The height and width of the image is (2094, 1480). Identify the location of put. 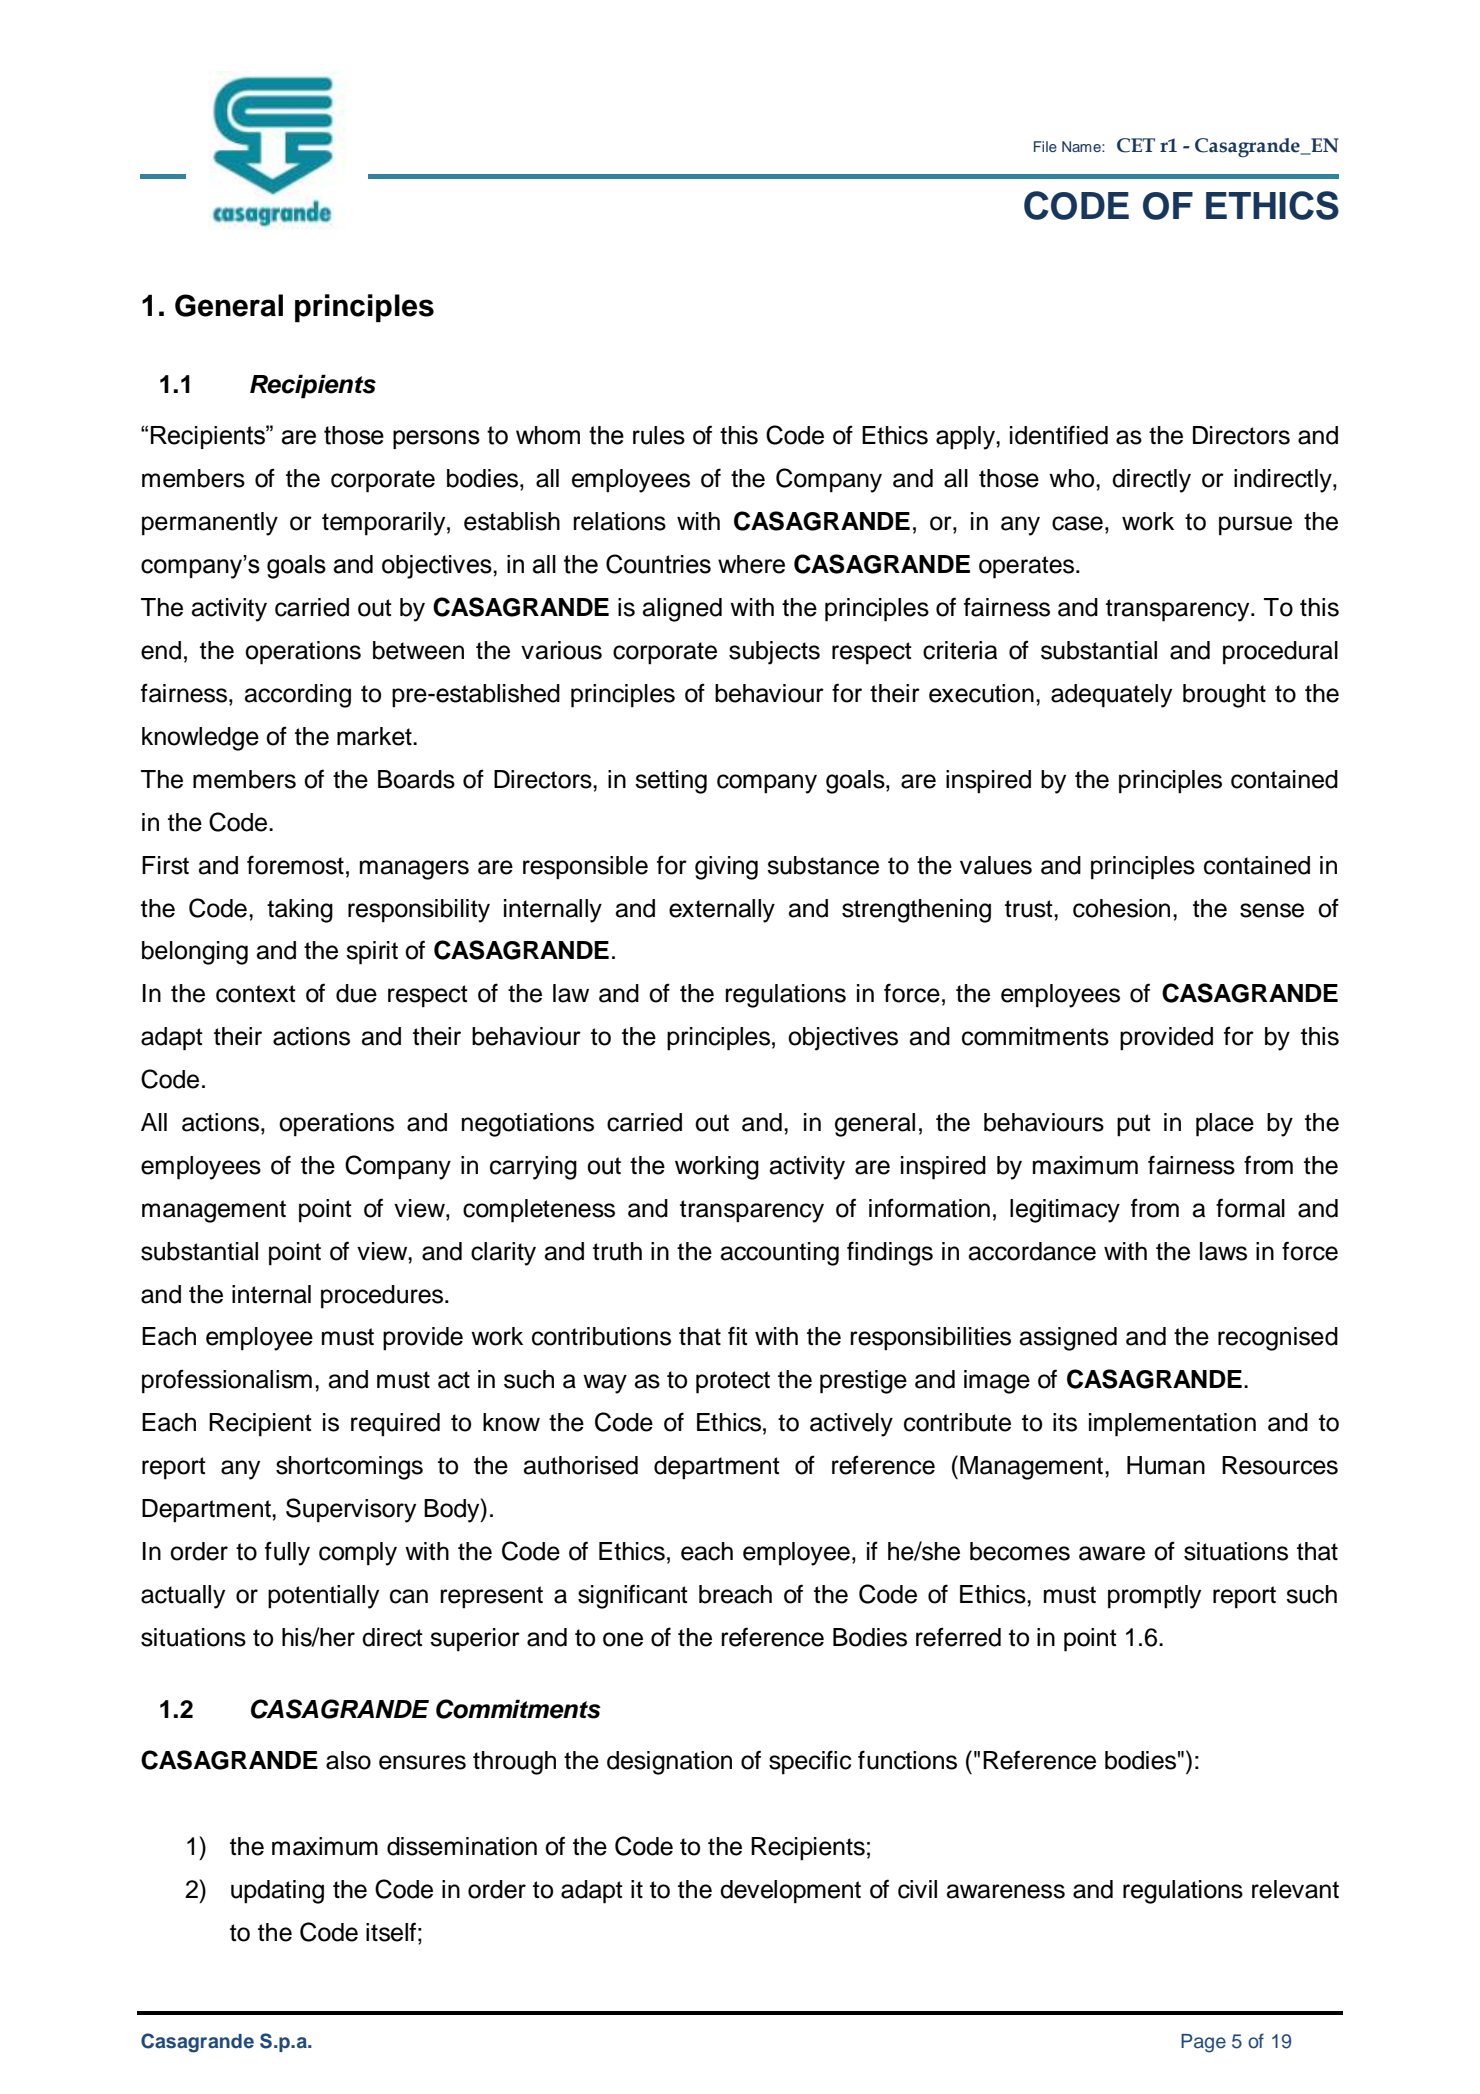
(1134, 1125).
